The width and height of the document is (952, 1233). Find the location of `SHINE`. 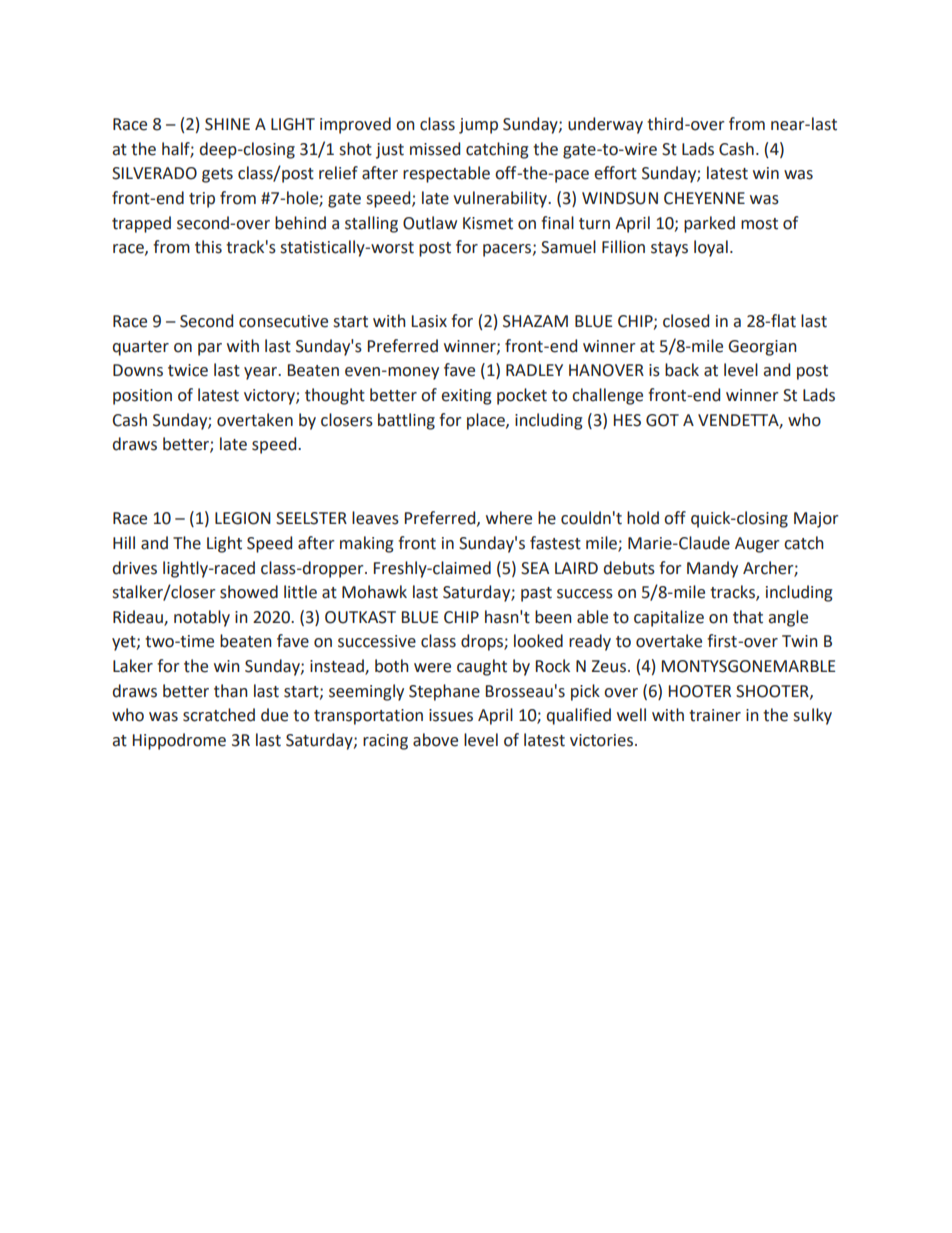

SHINE is located at coordinates (227, 124).
